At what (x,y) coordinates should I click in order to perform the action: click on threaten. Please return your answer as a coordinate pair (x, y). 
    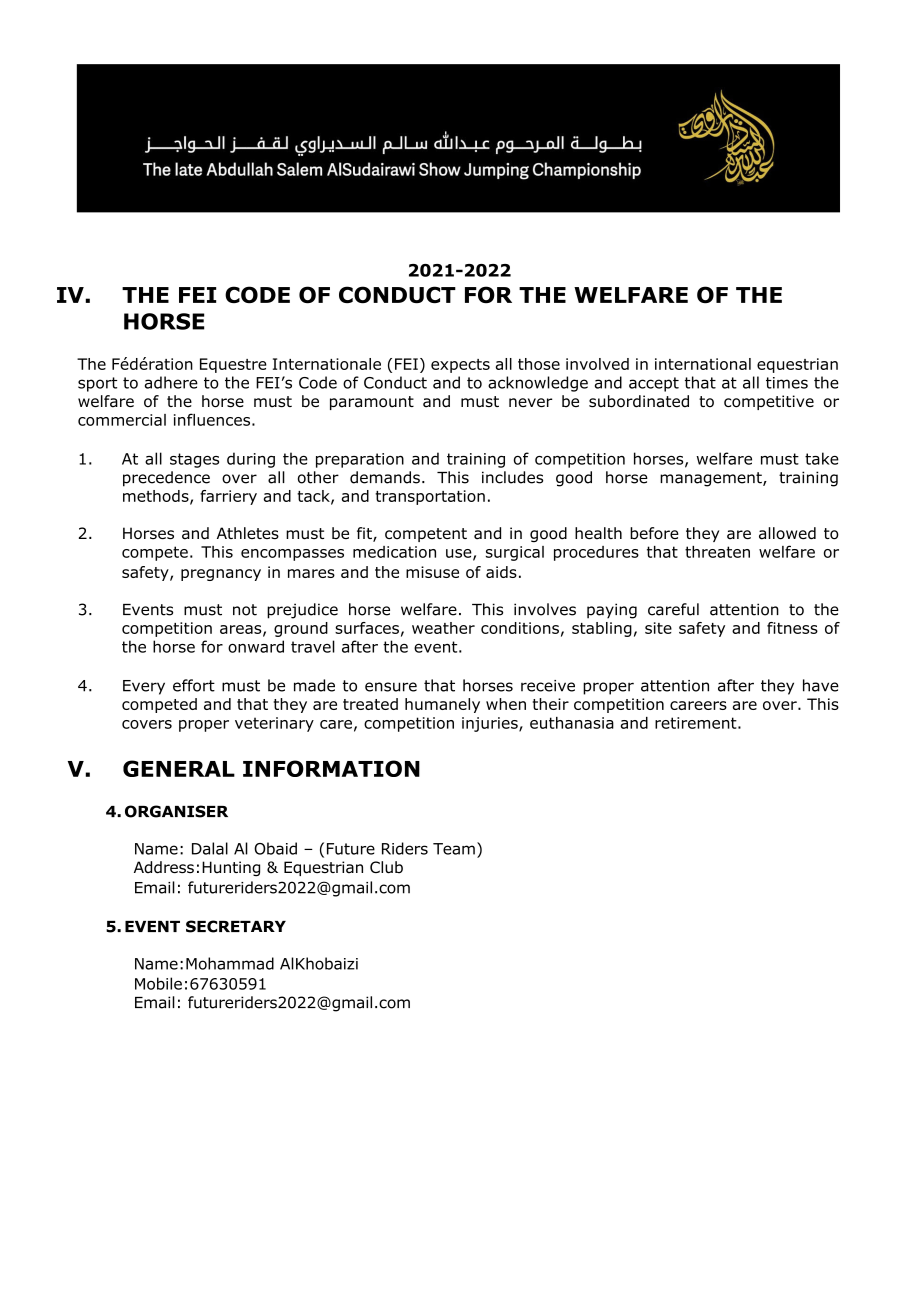
    Looking at the image, I should click on (717, 552).
